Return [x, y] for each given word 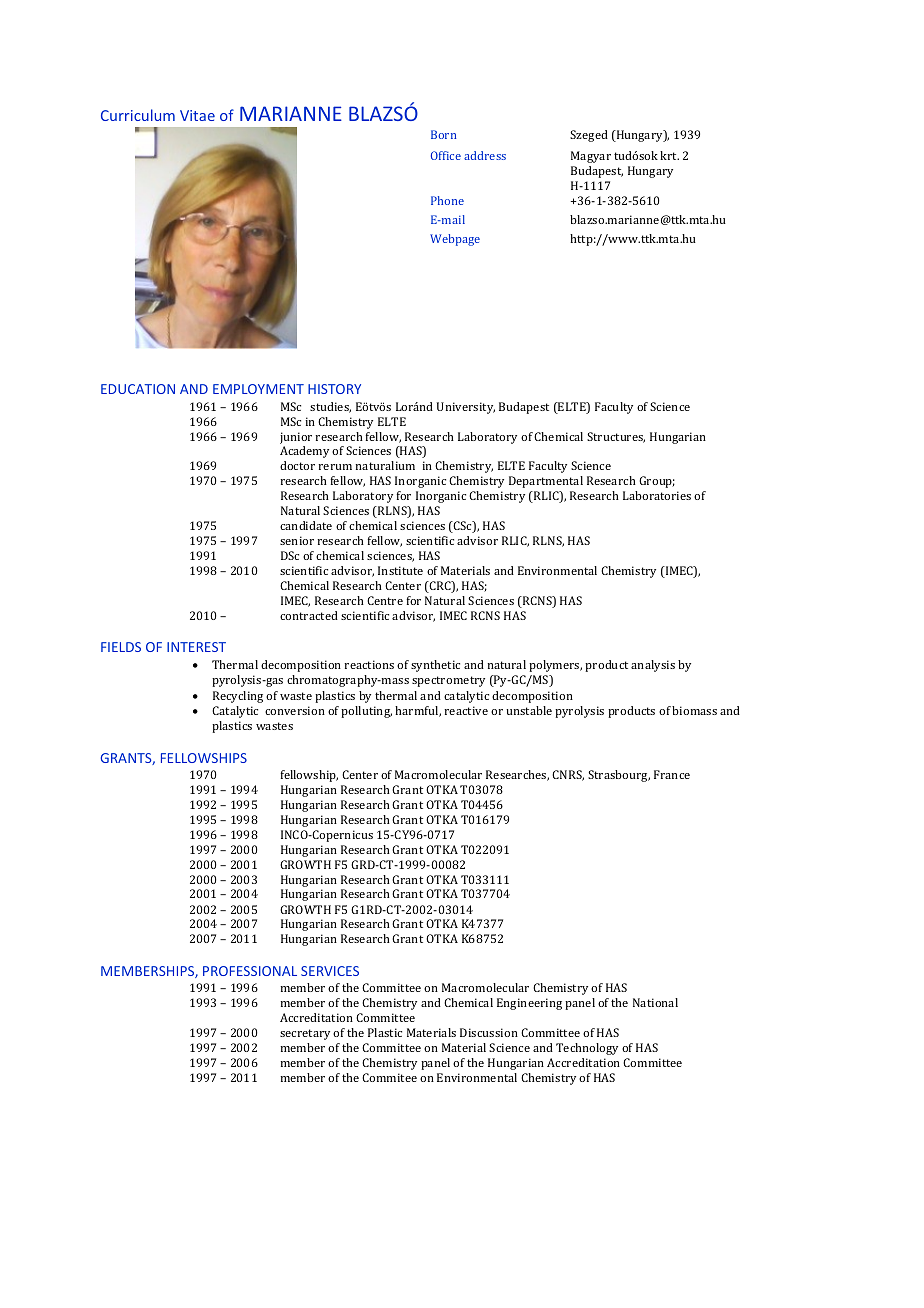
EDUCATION [138, 389]
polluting [366, 712]
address [485, 155]
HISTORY [334, 389]
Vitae [197, 115]
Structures [616, 437]
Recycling [238, 697]
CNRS [568, 775]
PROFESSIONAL [250, 971]
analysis [653, 666]
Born [443, 134]
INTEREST [196, 647]
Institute [400, 570]
